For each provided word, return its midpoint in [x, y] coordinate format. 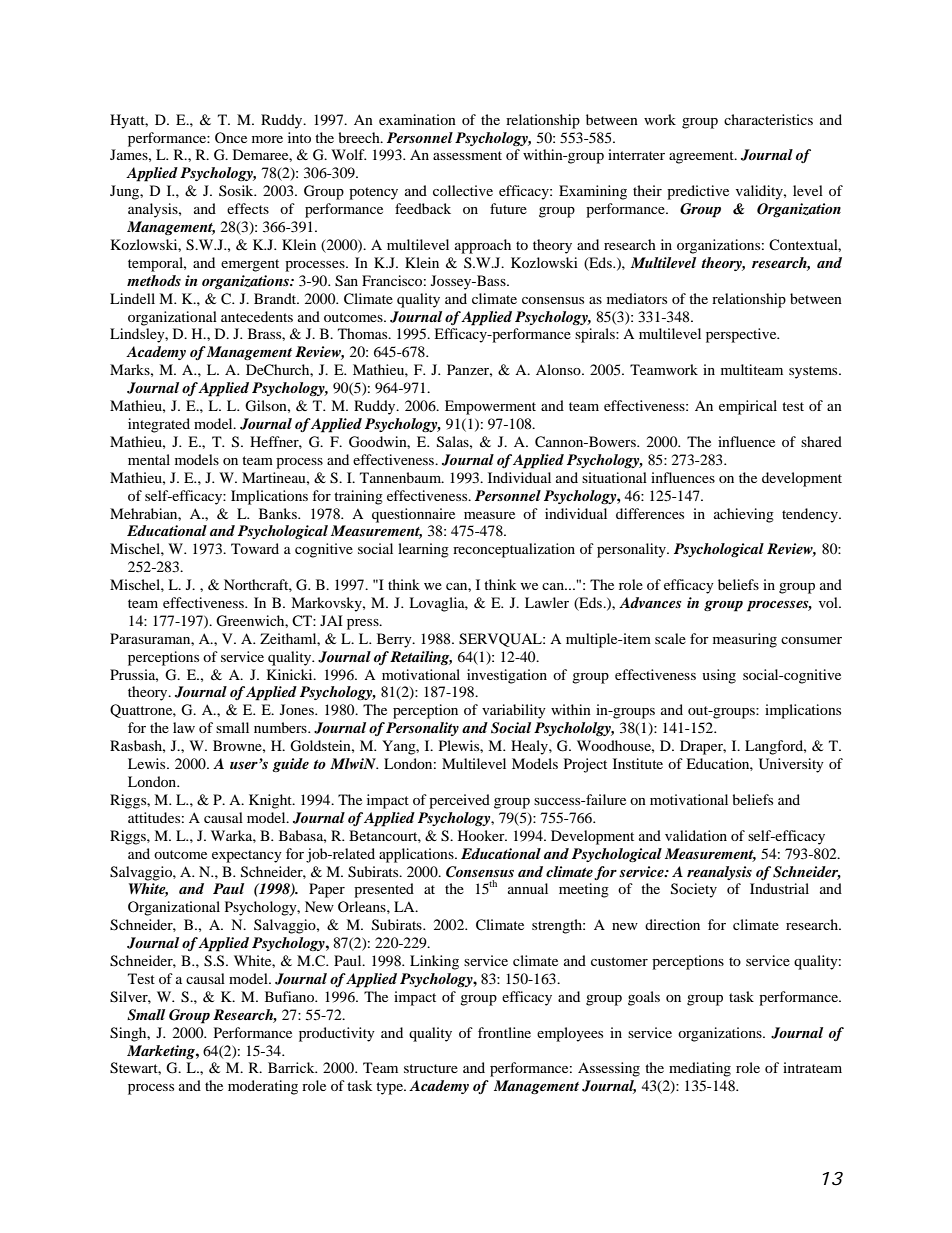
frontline [504, 1032]
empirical [748, 407]
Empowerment [490, 407]
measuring [745, 640]
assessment [467, 155]
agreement [702, 157]
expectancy [247, 856]
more [267, 139]
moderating [263, 1087]
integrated [159, 425]
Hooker [482, 835]
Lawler [547, 602]
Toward [255, 548]
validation [696, 835]
